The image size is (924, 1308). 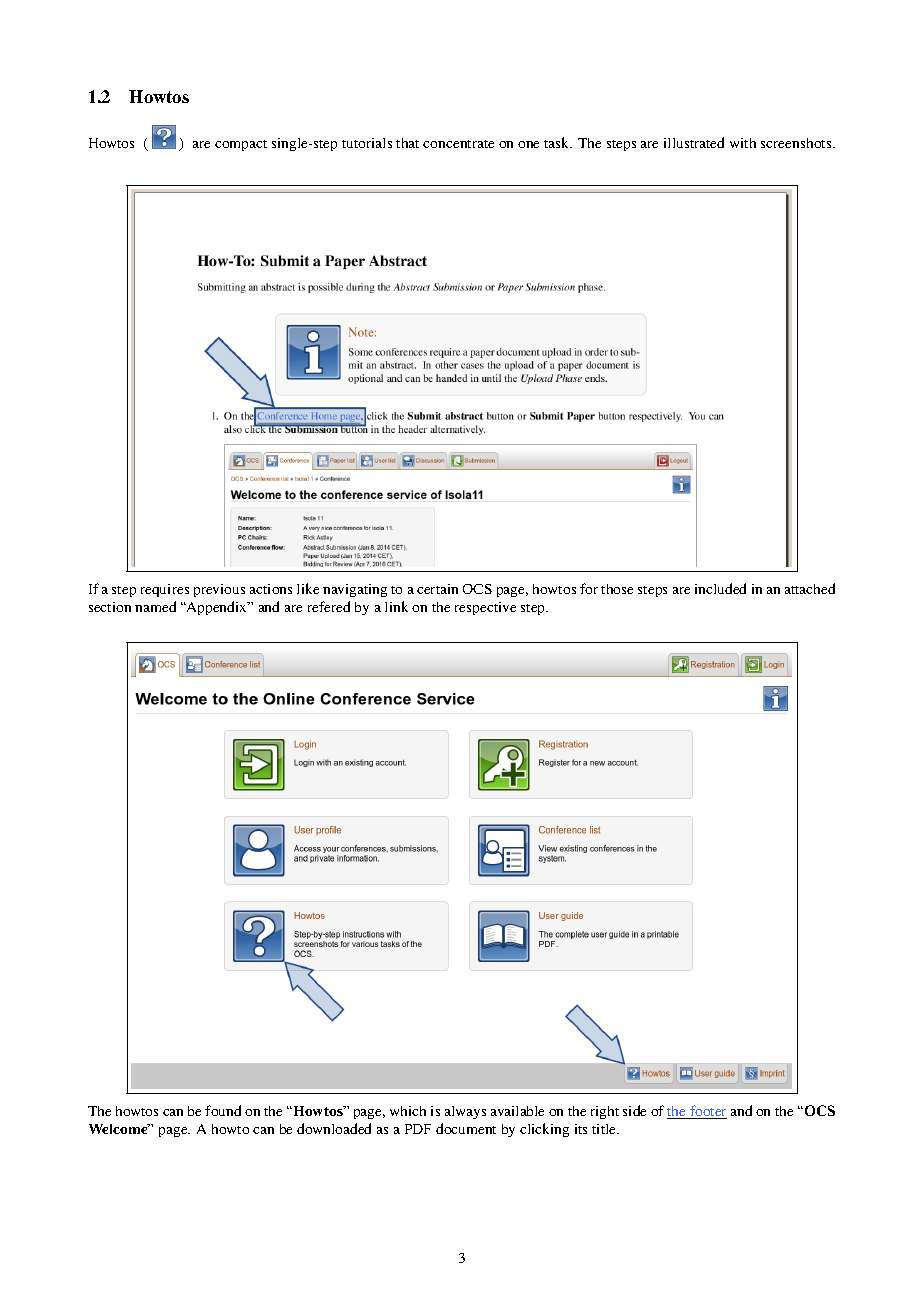 What do you see at coordinates (223, 1110) in the page?
I see `found` at bounding box center [223, 1110].
